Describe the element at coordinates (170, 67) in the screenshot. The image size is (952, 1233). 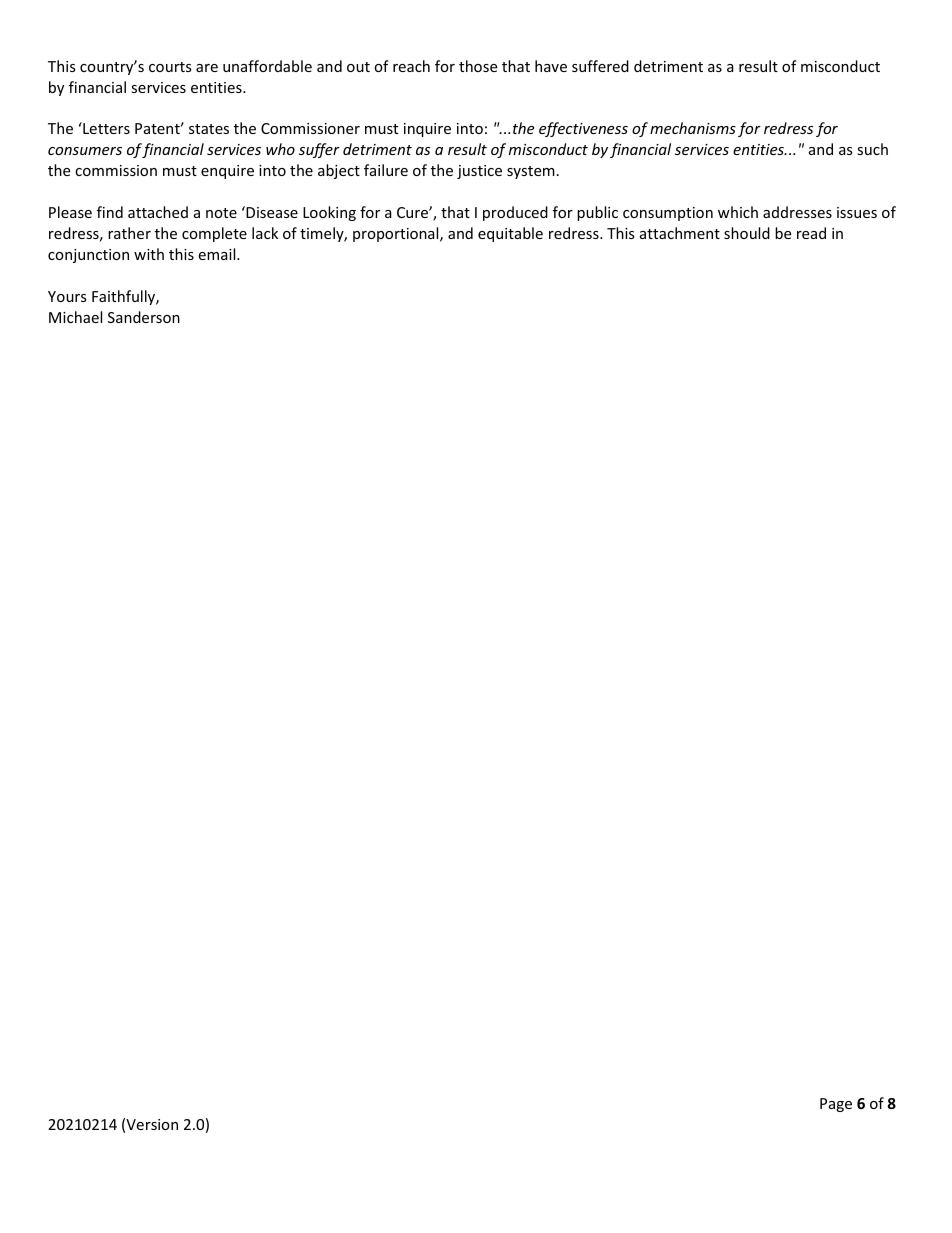
I see `courts` at that location.
